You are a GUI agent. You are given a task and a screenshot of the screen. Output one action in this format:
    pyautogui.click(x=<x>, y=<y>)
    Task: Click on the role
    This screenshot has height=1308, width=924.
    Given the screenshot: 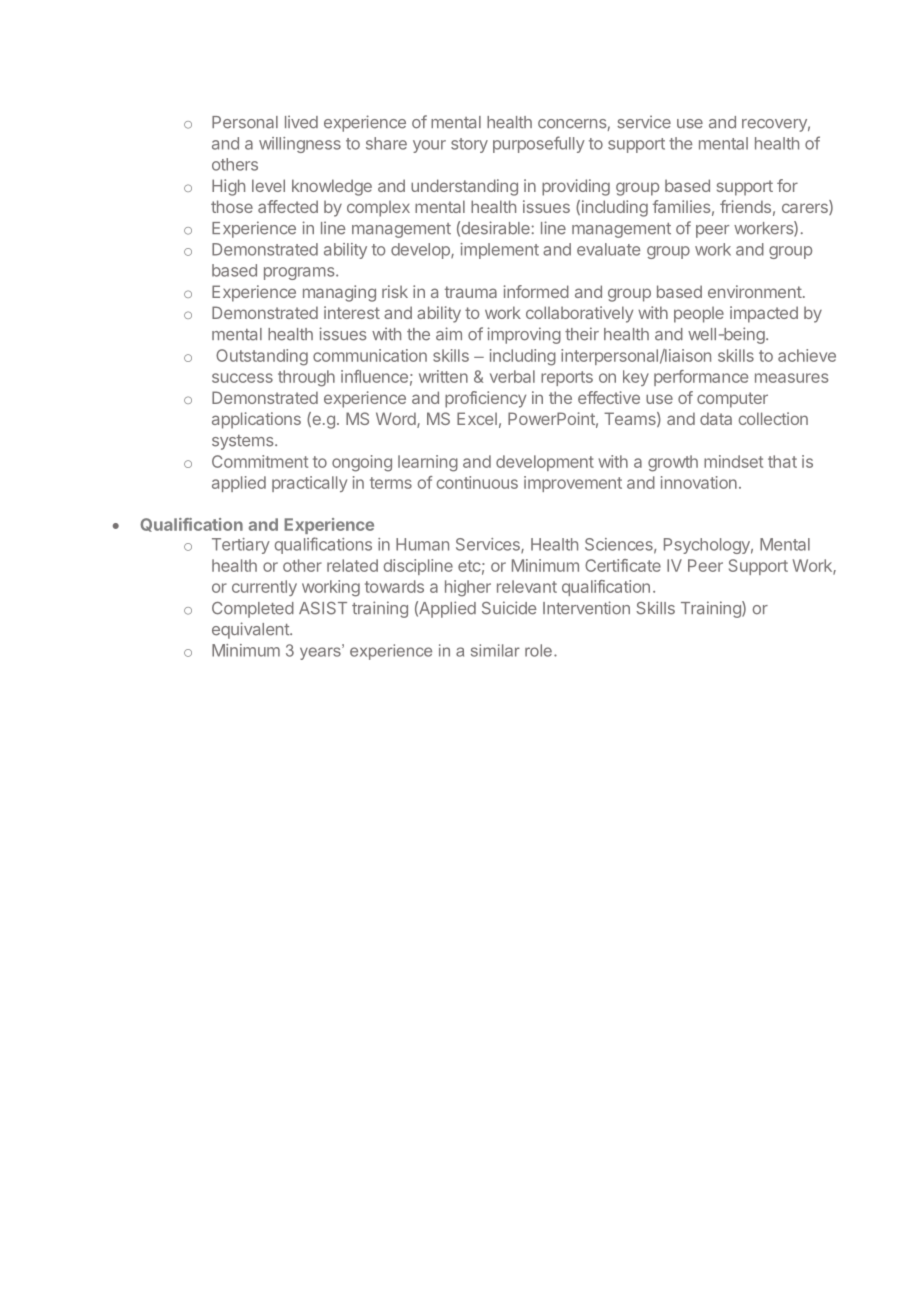 What is the action you would take?
    pyautogui.click(x=538, y=650)
